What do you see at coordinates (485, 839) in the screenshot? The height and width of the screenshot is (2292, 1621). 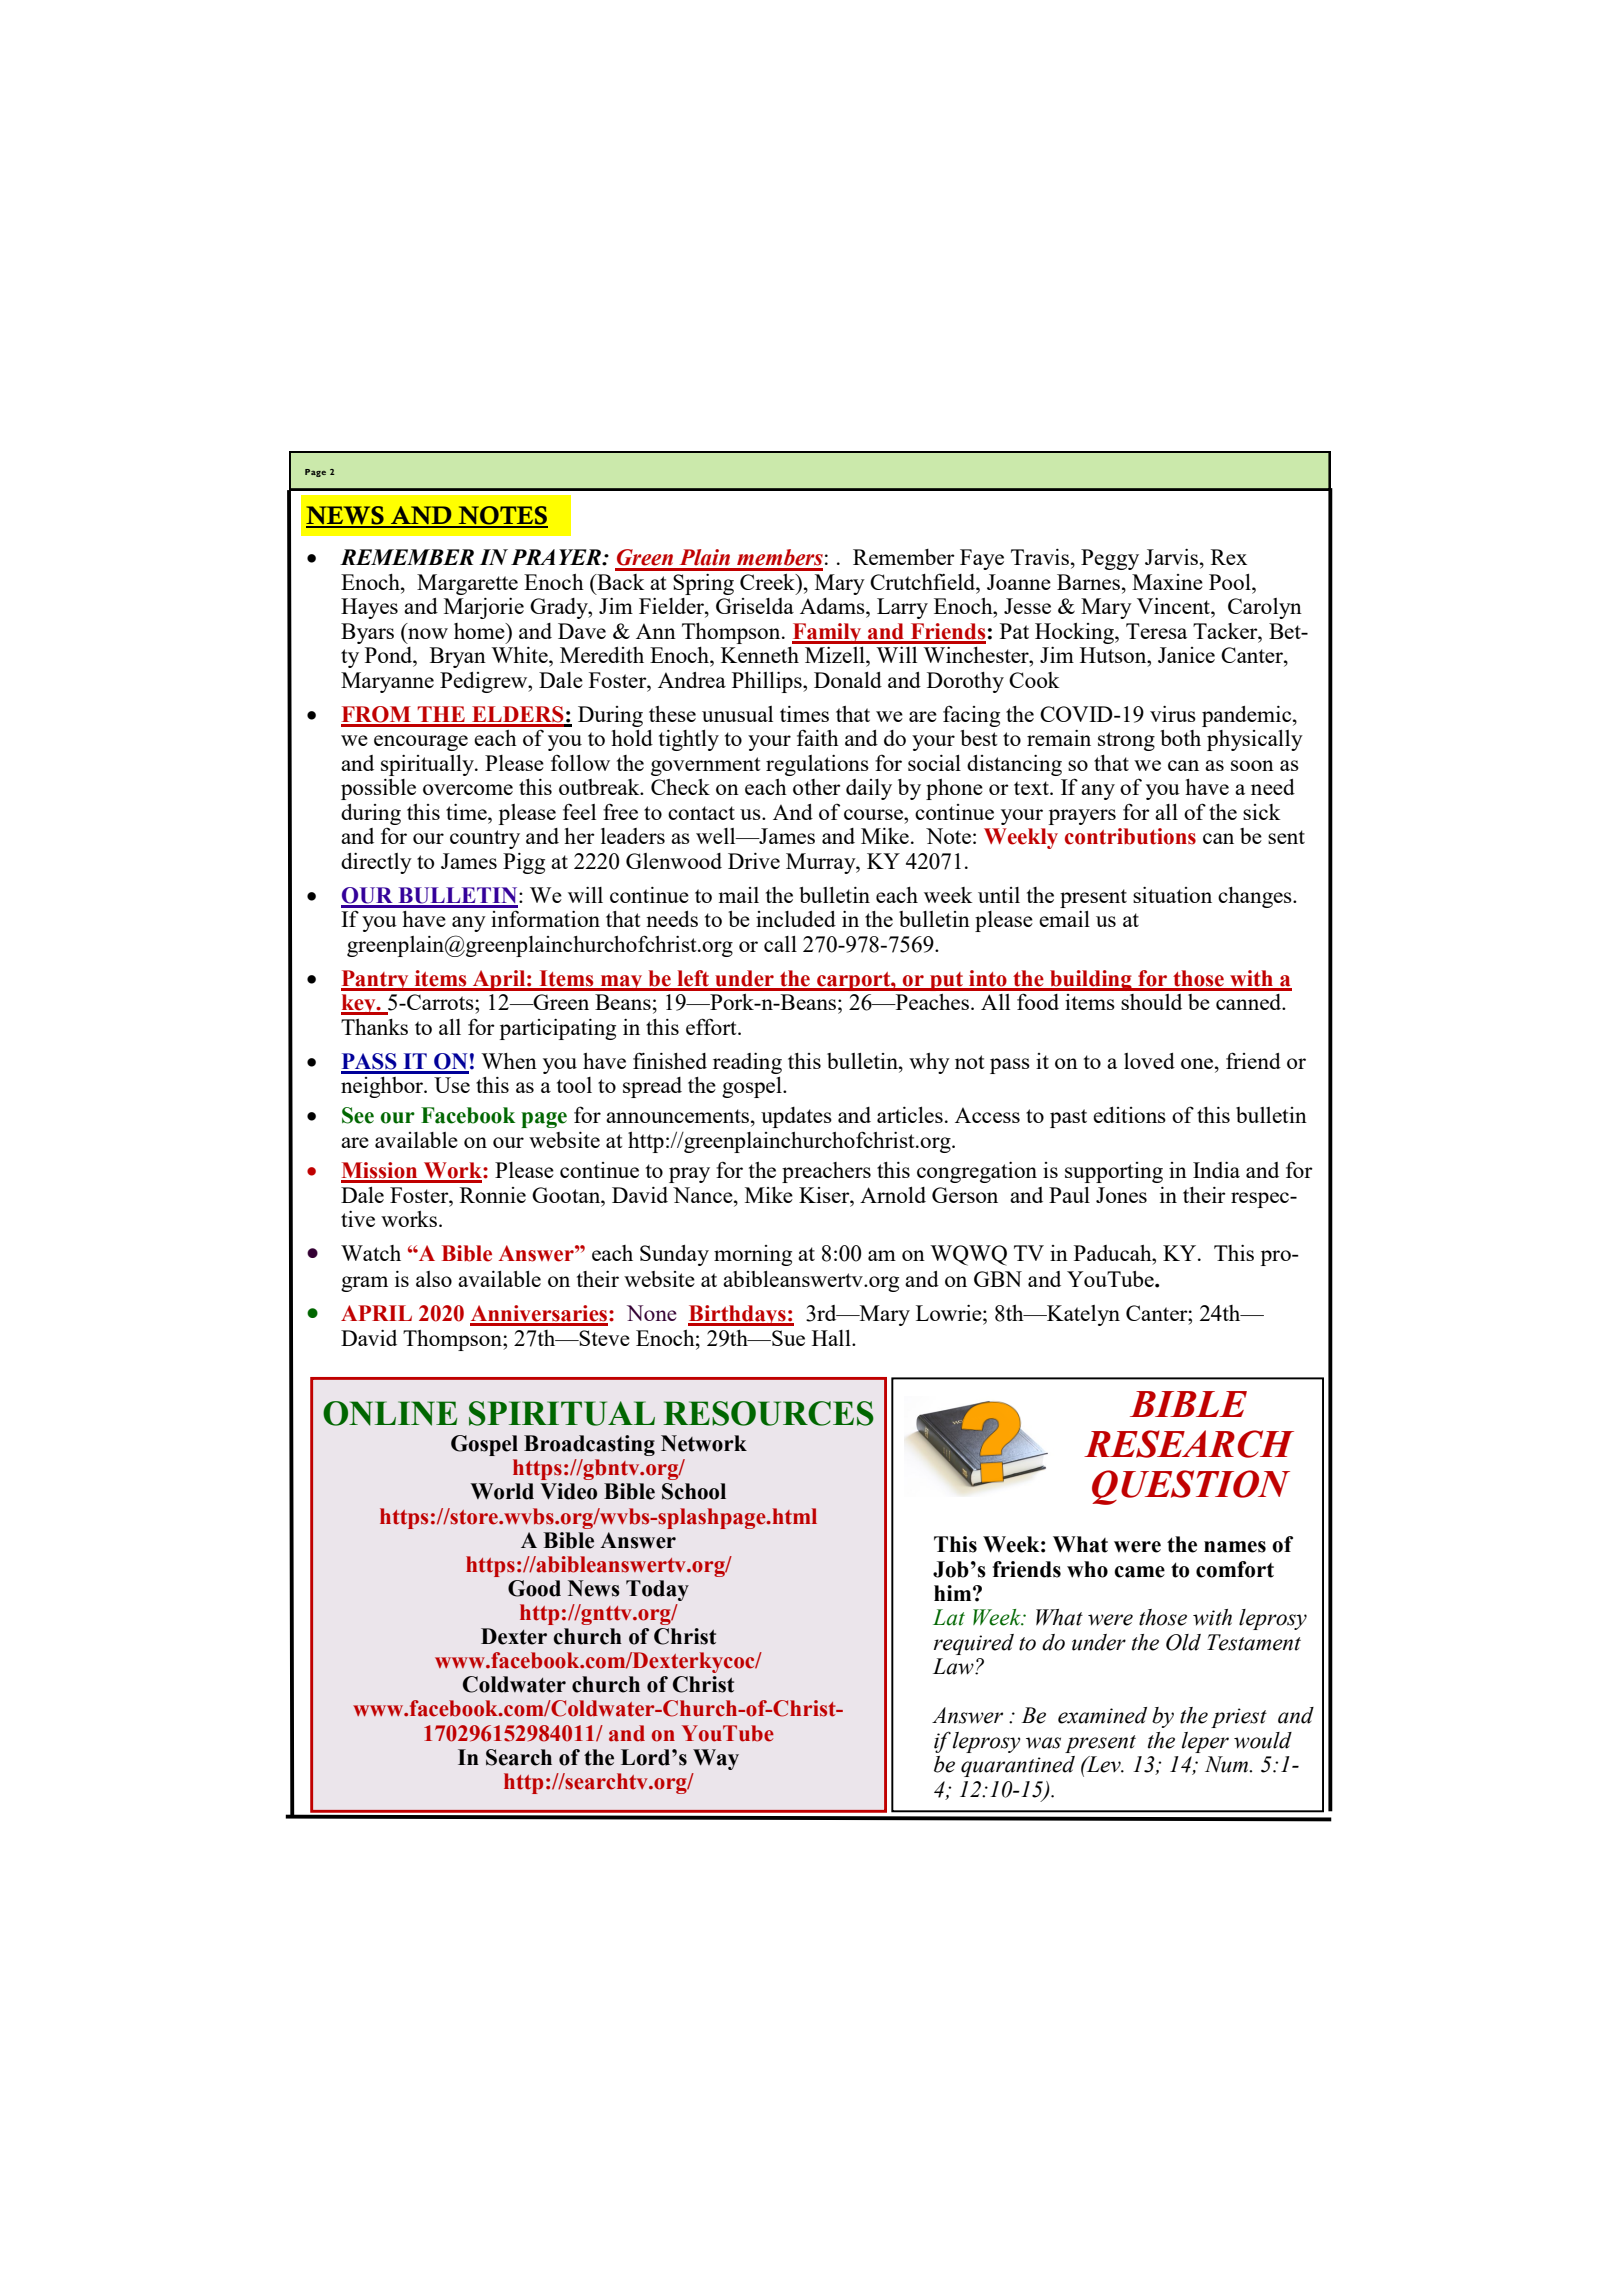 I see `country` at bounding box center [485, 839].
